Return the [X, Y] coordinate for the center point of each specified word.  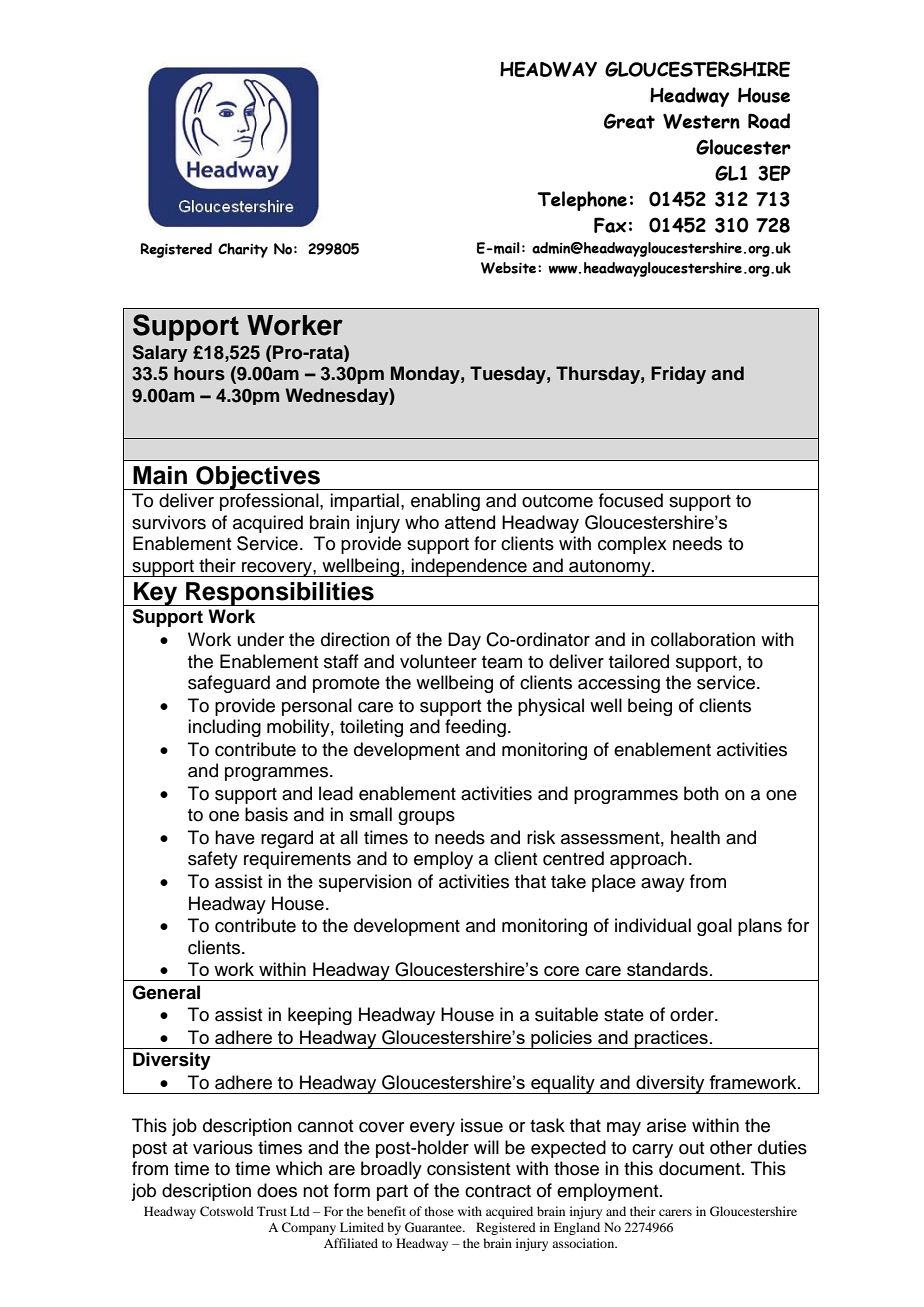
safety [213, 860]
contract [498, 1191]
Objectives [258, 478]
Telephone [582, 201]
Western [701, 121]
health [695, 837]
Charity [243, 250]
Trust [272, 1211]
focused [631, 500]
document [701, 1168]
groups [426, 818]
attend [470, 522]
